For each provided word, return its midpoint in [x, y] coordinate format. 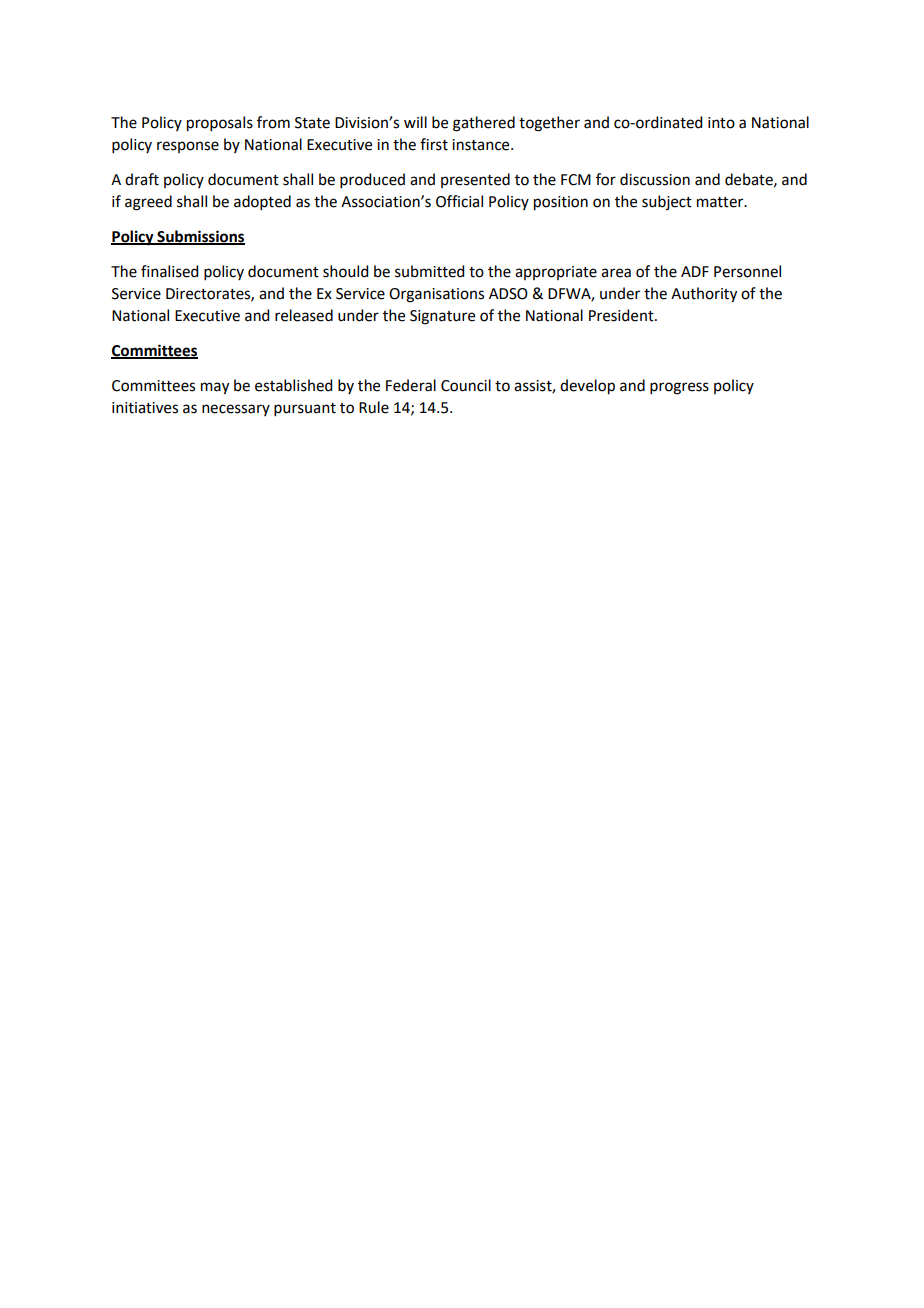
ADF [695, 271]
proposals [220, 124]
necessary [236, 410]
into [721, 123]
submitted [429, 271]
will [415, 122]
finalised [169, 271]
